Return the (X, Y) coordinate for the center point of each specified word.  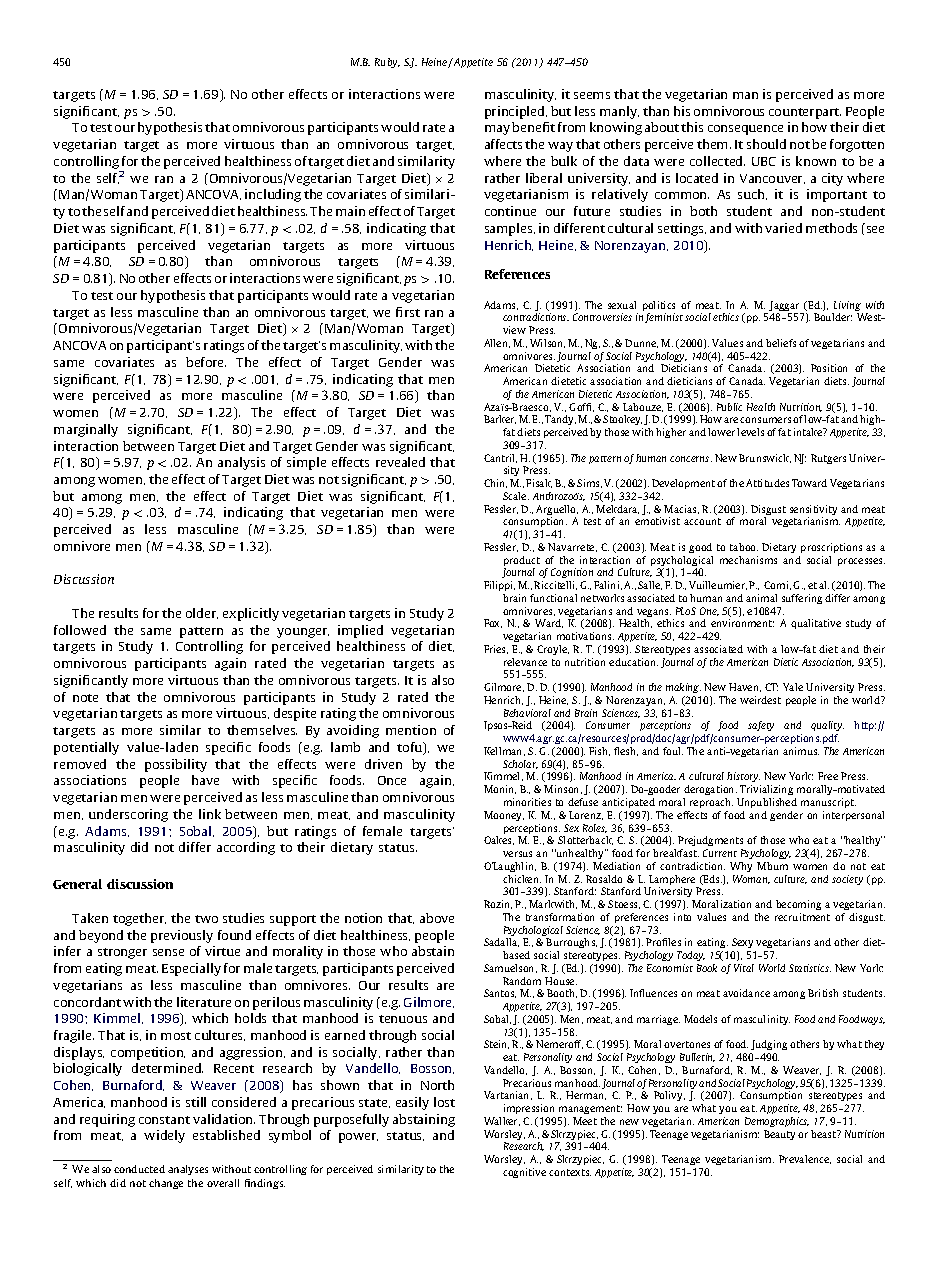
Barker (500, 419)
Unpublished (767, 803)
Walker (502, 1121)
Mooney (504, 816)
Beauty (779, 1135)
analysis (241, 463)
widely (164, 1136)
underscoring (128, 815)
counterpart (805, 113)
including (273, 195)
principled (516, 112)
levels (750, 432)
